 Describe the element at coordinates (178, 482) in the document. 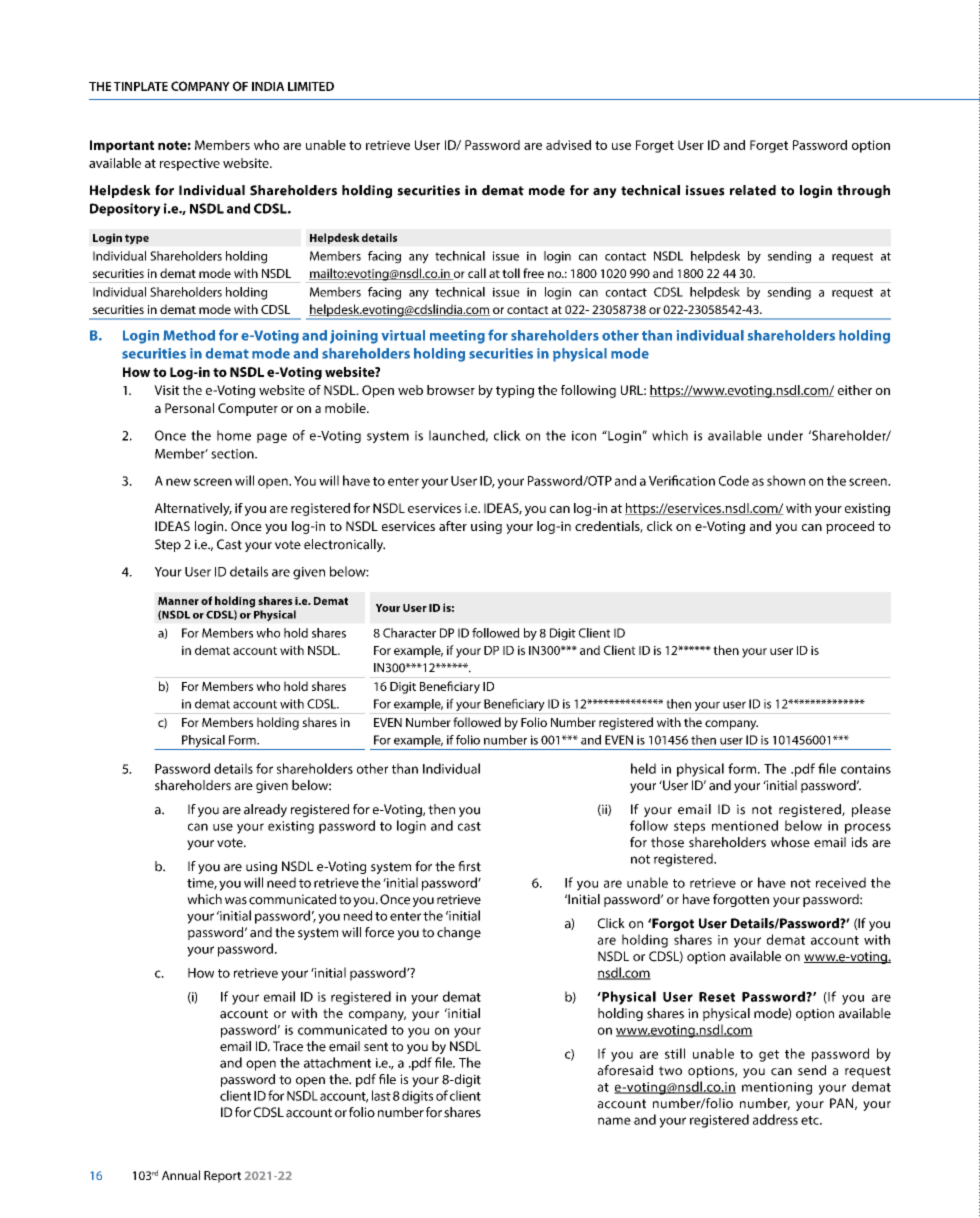

I see `new` at that location.
